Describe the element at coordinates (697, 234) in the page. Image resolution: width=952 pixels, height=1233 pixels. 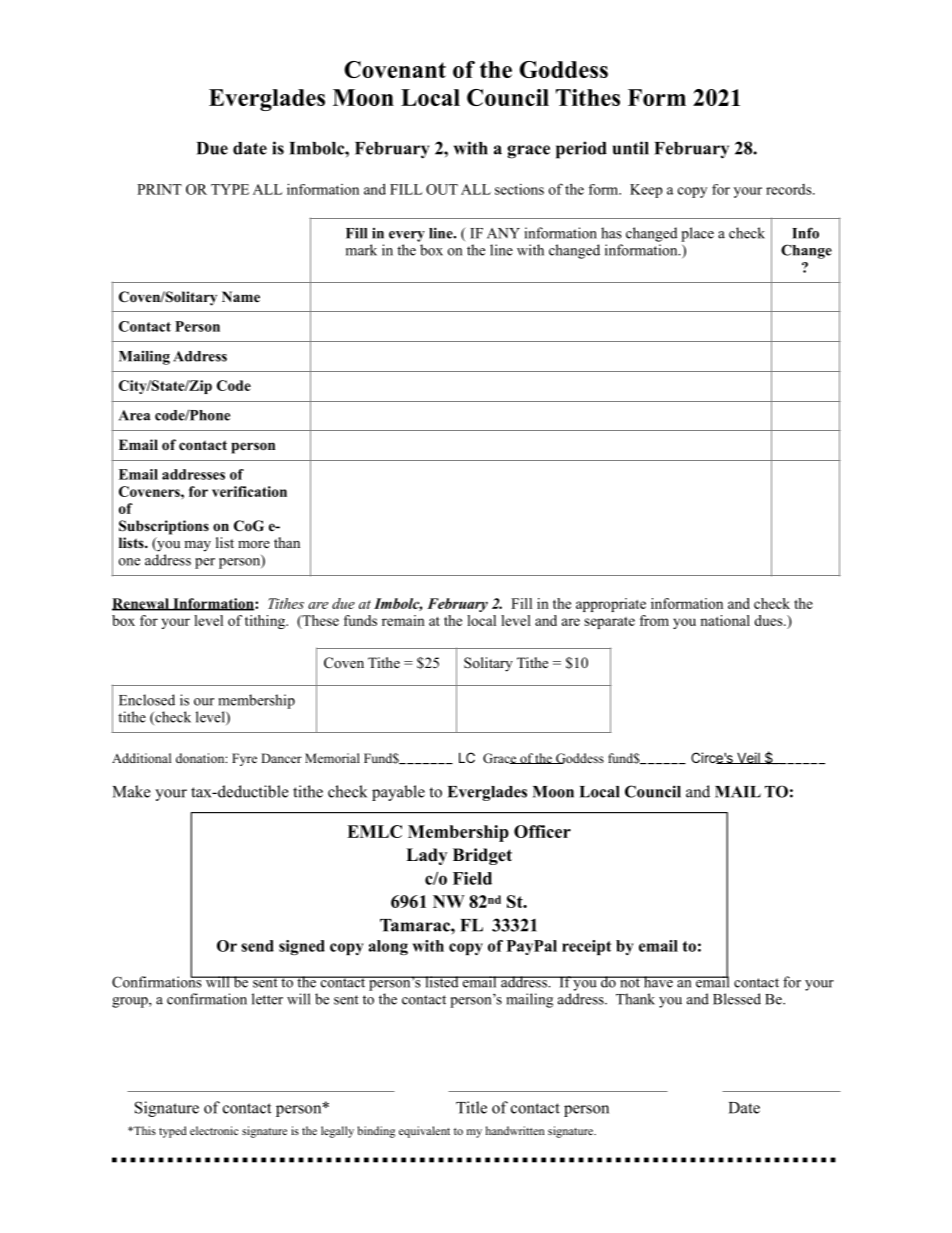
I see `place` at that location.
